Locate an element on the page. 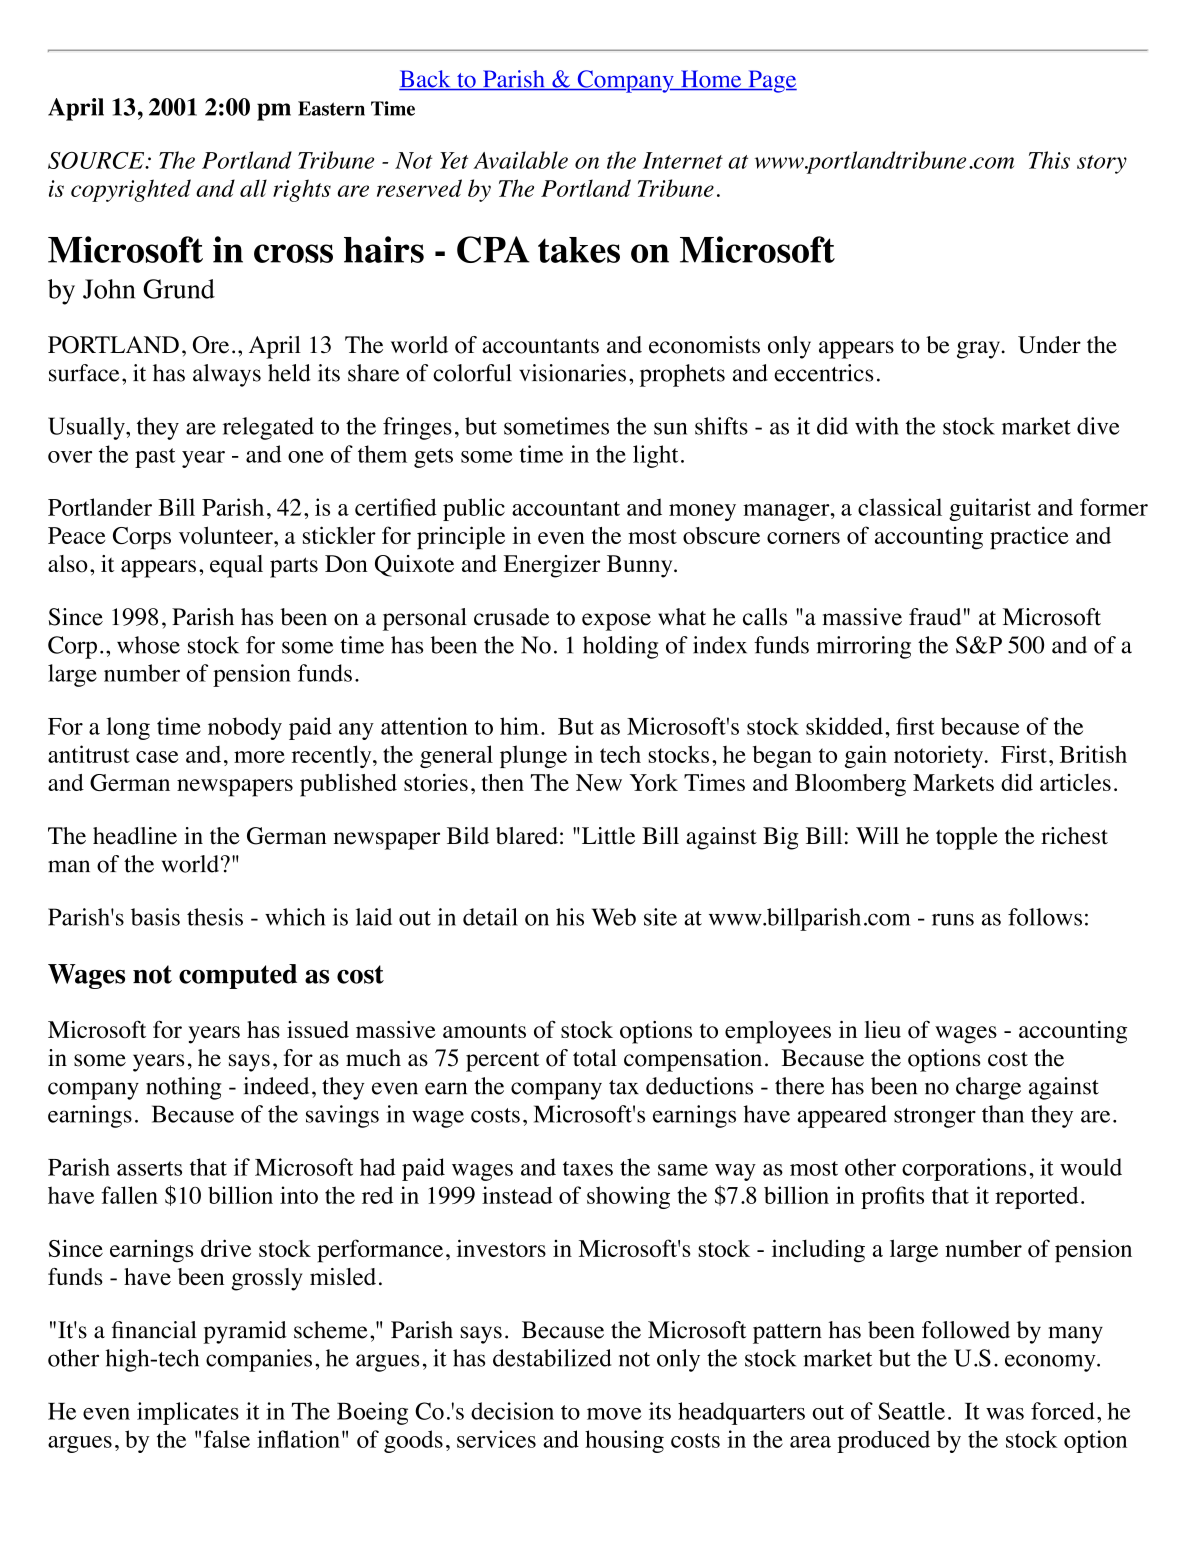 The image size is (1196, 1548). move is located at coordinates (614, 1414).
